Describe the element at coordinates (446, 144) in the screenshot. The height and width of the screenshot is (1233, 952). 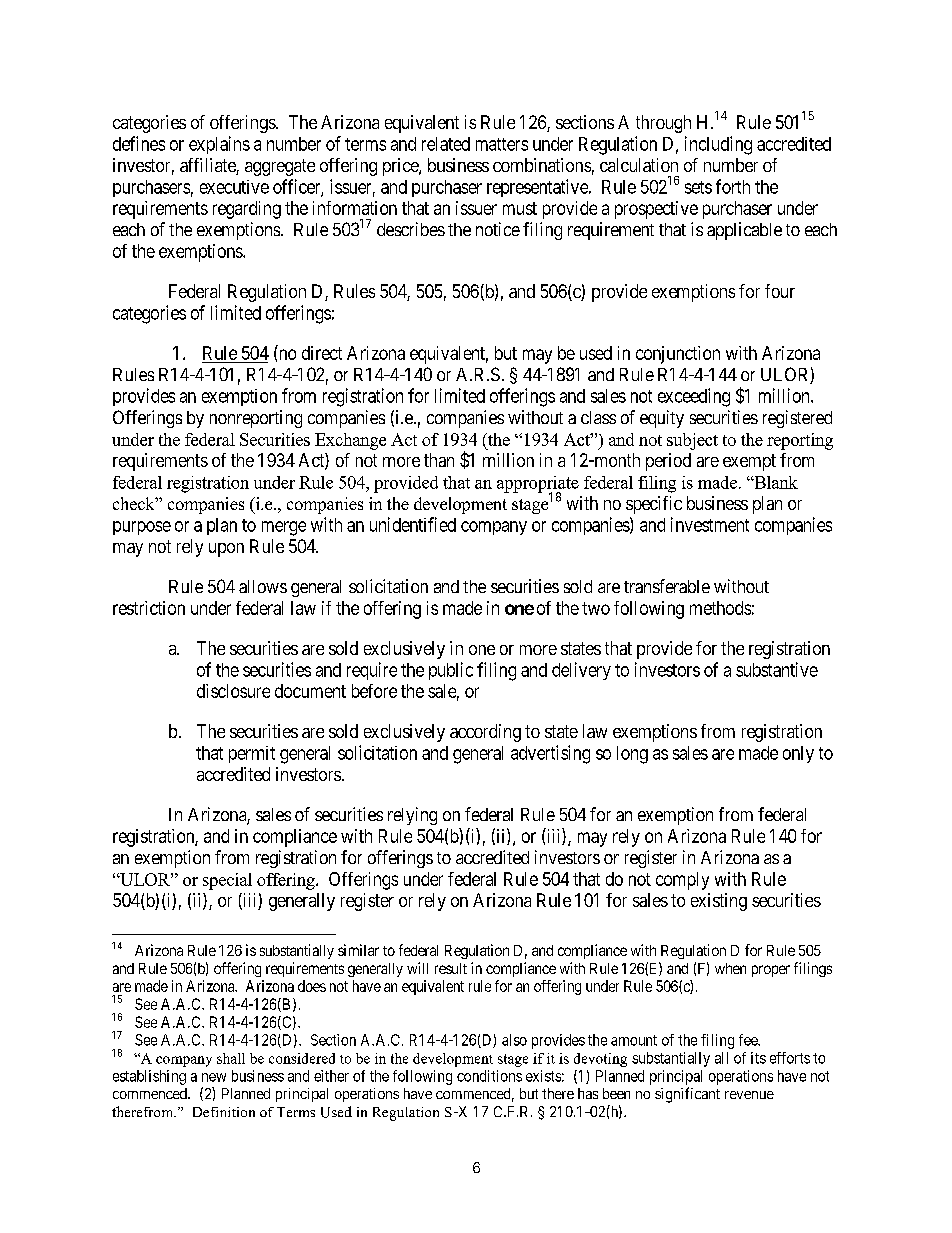
I see `related` at that location.
